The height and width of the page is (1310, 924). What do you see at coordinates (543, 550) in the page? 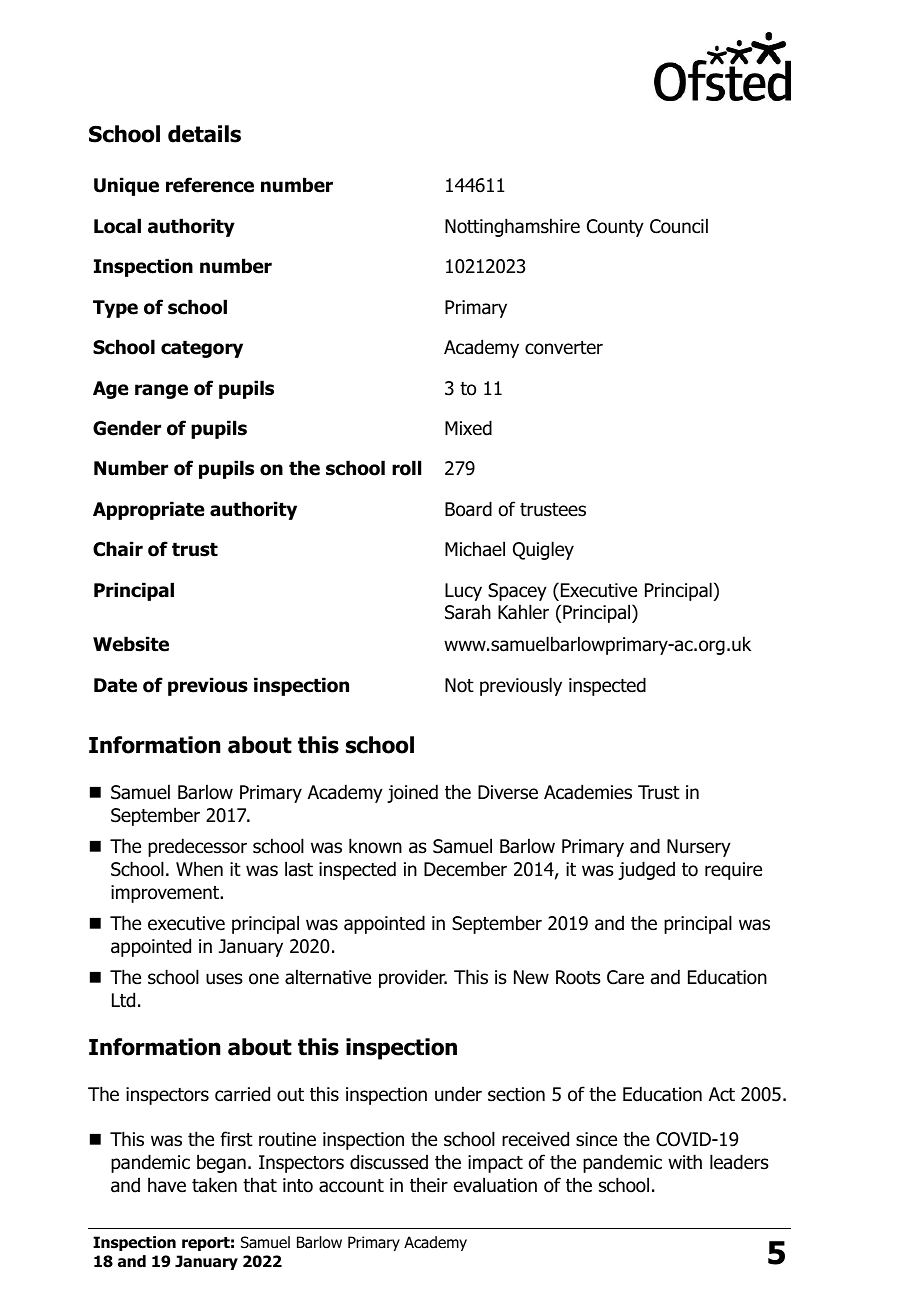
I see `Quigley` at bounding box center [543, 550].
